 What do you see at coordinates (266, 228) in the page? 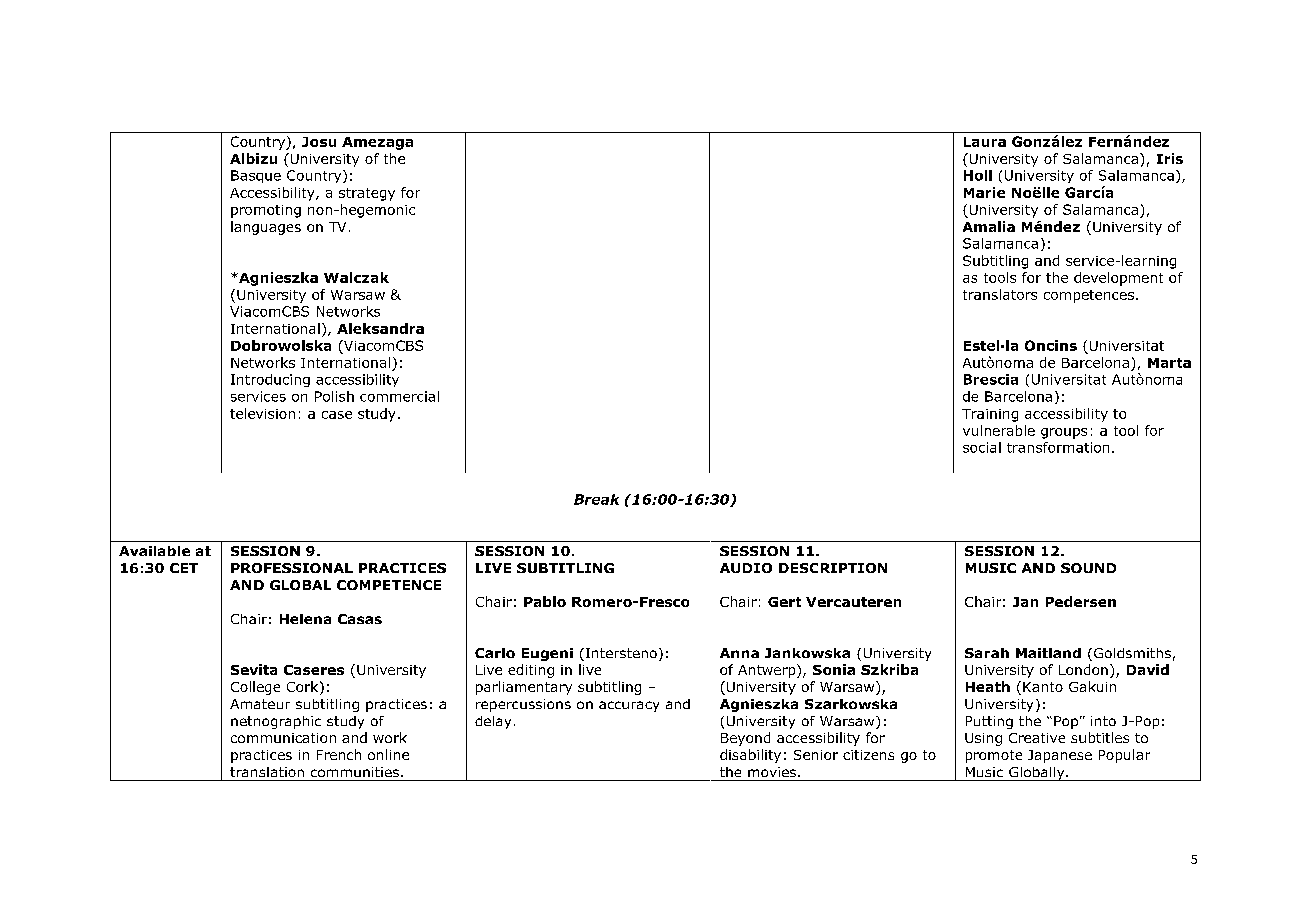
I see `languages` at bounding box center [266, 228].
